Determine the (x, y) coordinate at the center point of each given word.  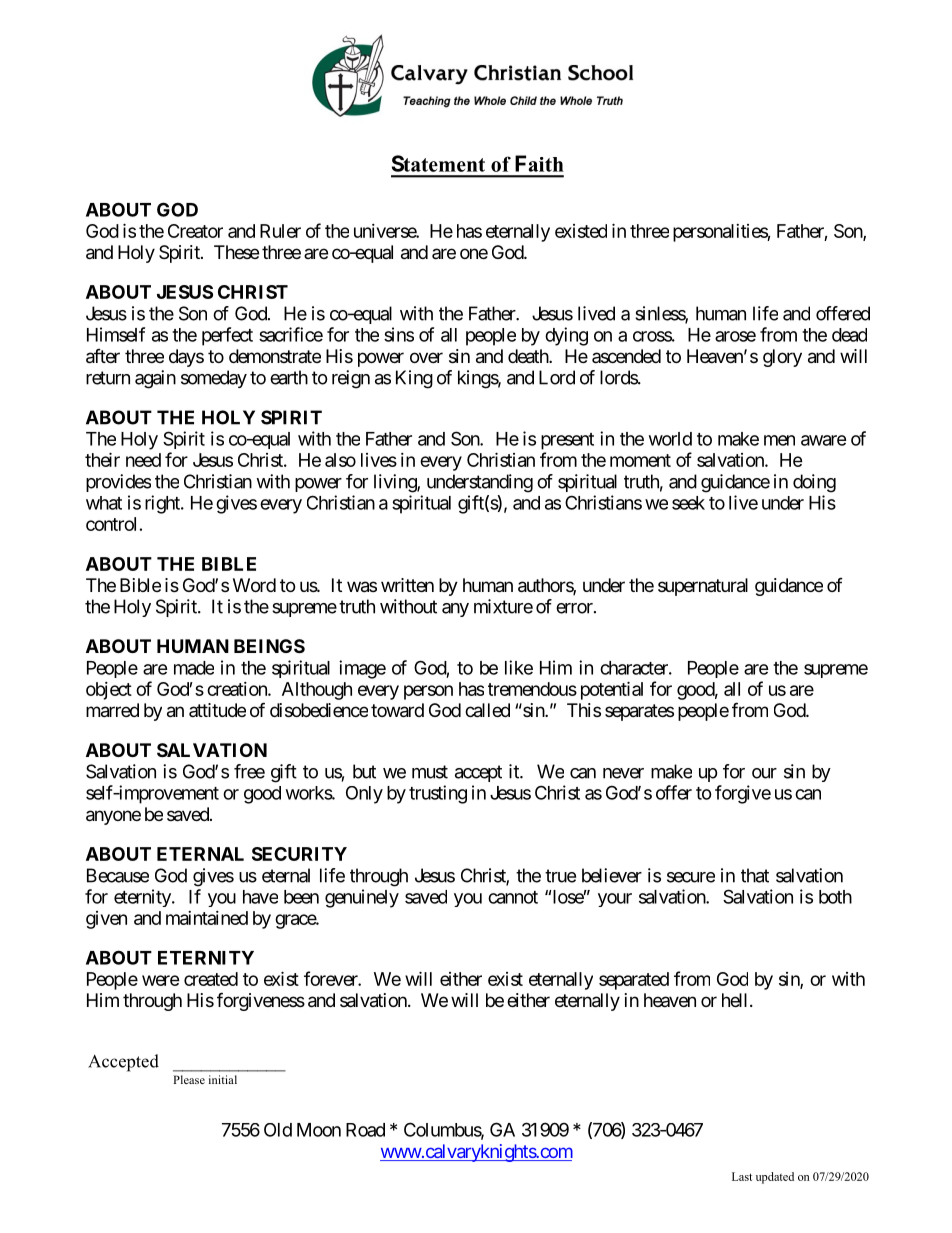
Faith (539, 163)
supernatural (703, 587)
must (430, 772)
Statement (438, 163)
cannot (513, 897)
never (623, 773)
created (211, 979)
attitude (217, 710)
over (426, 357)
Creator (195, 231)
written (407, 585)
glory (782, 358)
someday (214, 379)
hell (736, 1000)
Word (254, 585)
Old (278, 1130)
